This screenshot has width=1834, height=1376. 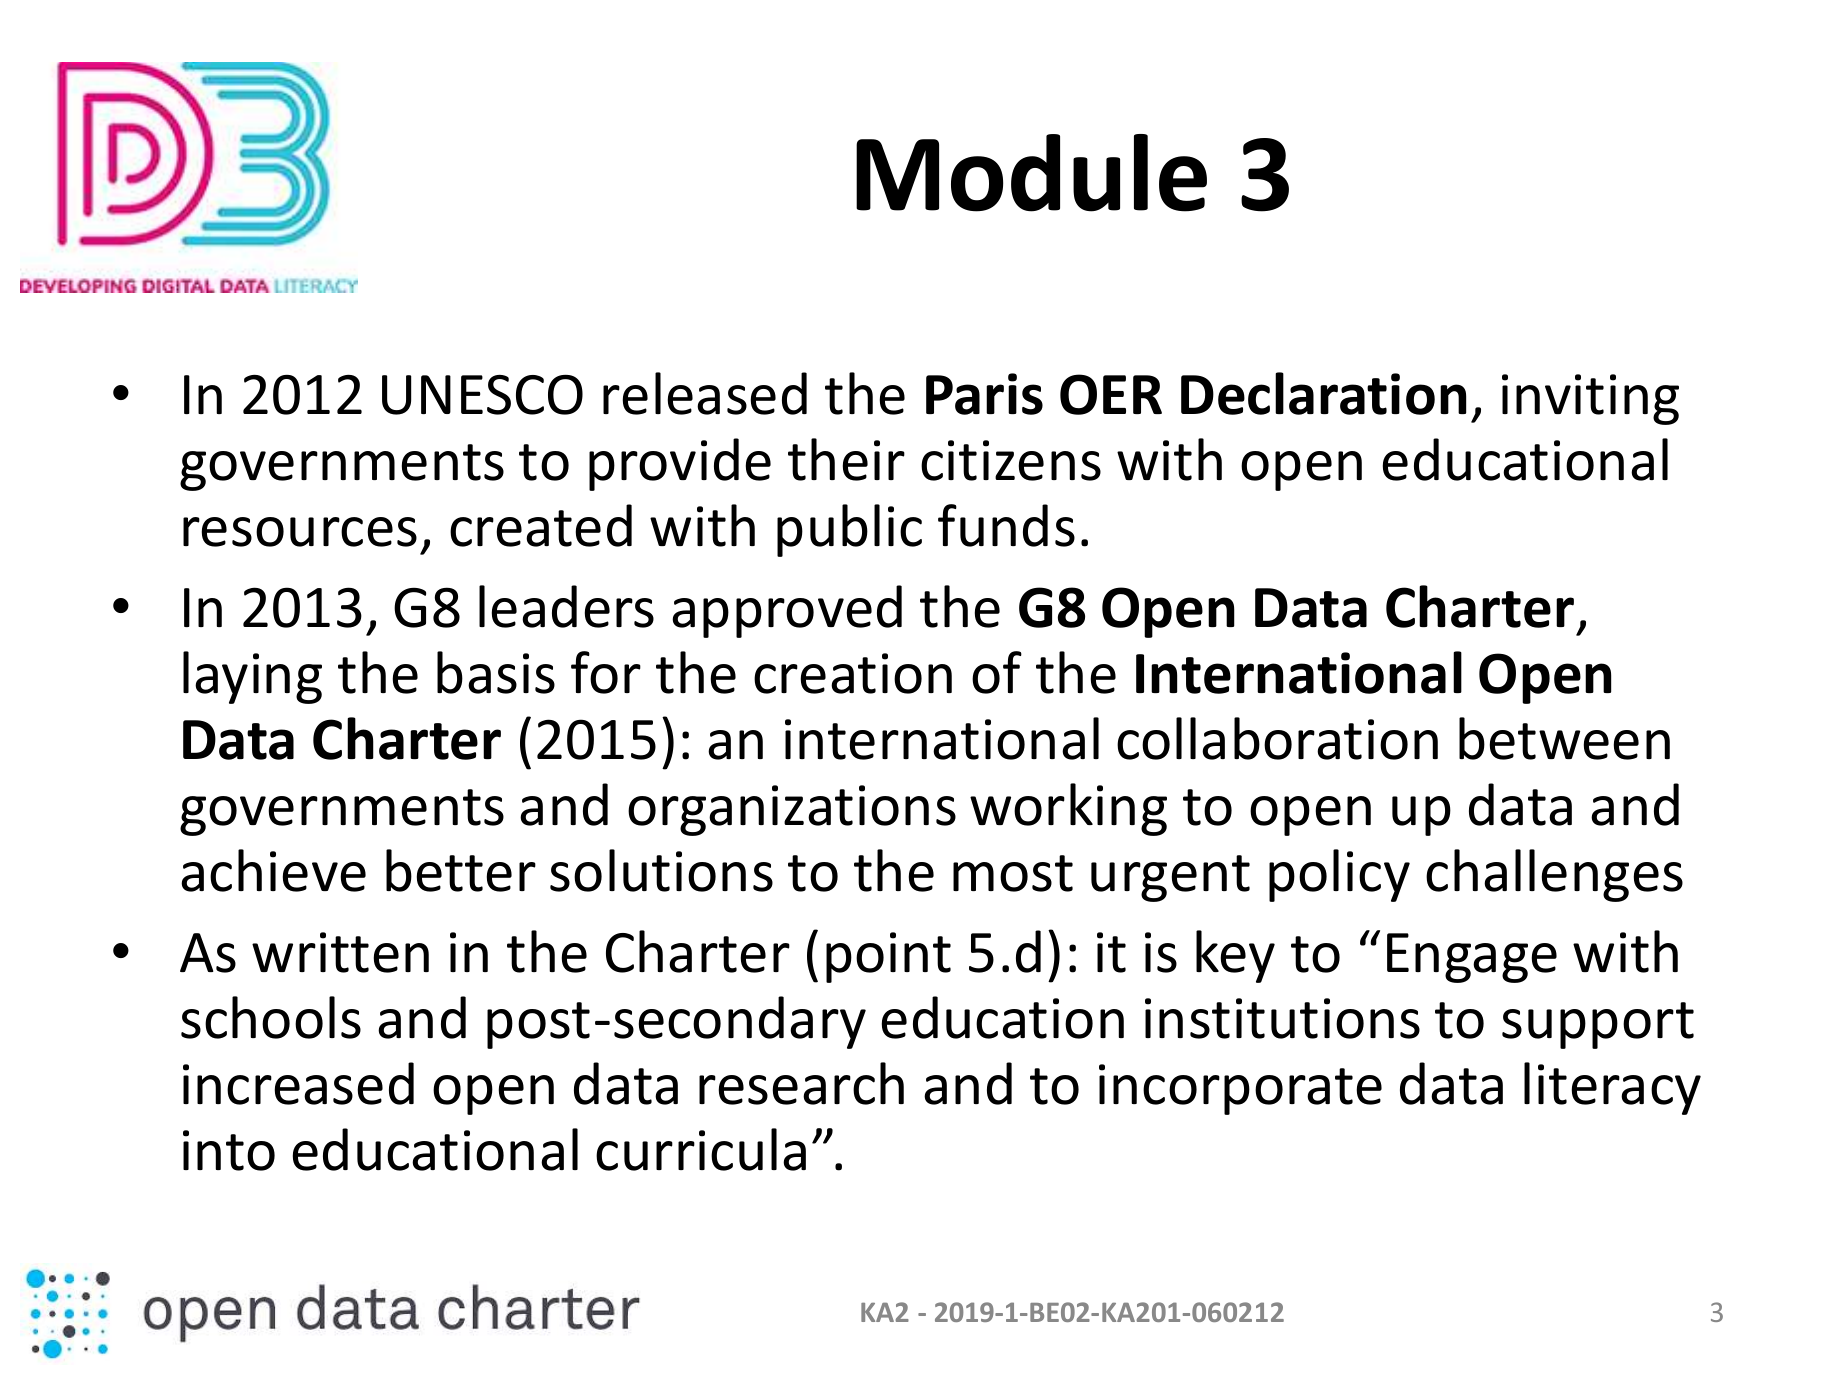 What do you see at coordinates (300, 532) in the screenshot?
I see `resources` at bounding box center [300, 532].
